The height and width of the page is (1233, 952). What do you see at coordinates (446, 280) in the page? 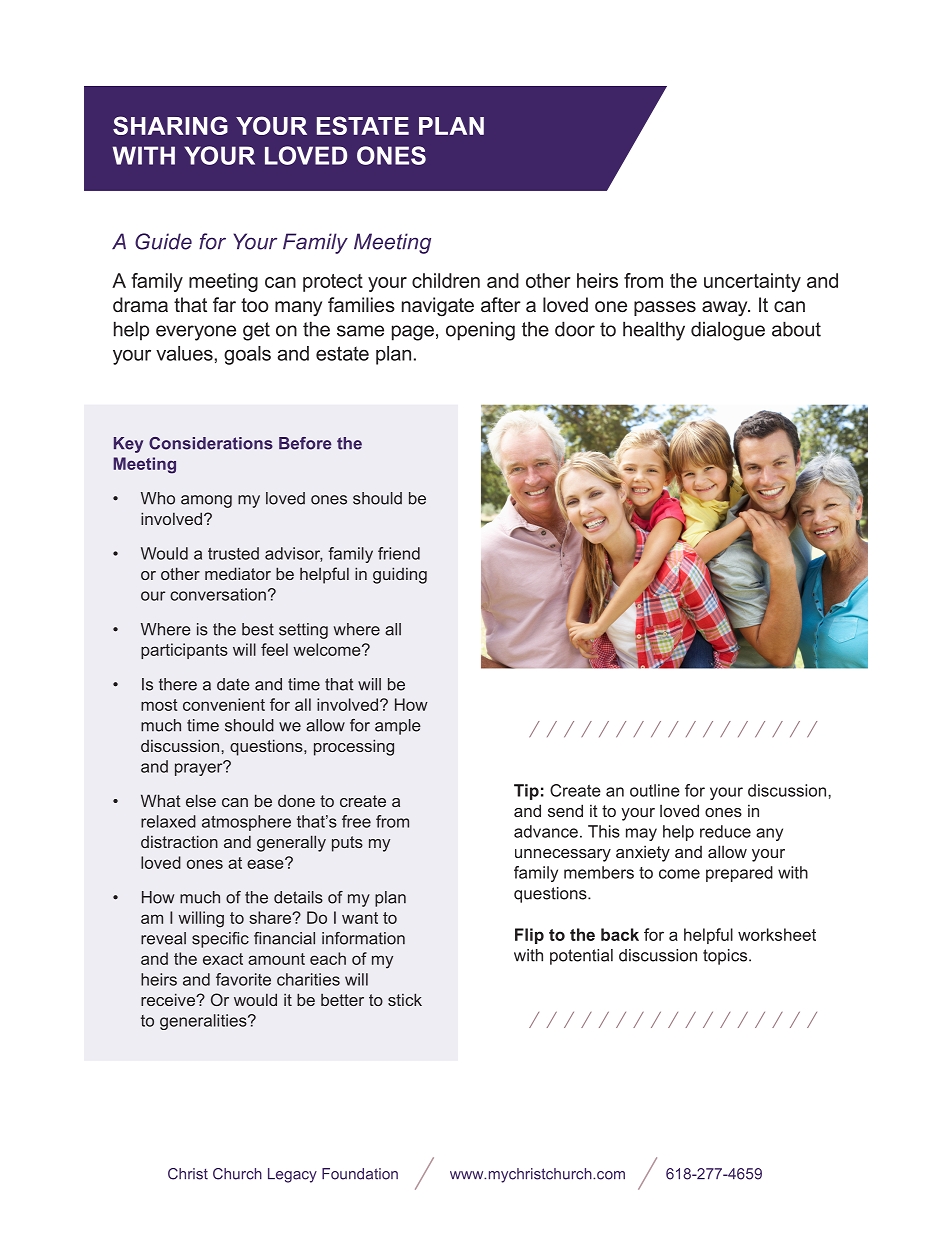
I see `children` at bounding box center [446, 280].
